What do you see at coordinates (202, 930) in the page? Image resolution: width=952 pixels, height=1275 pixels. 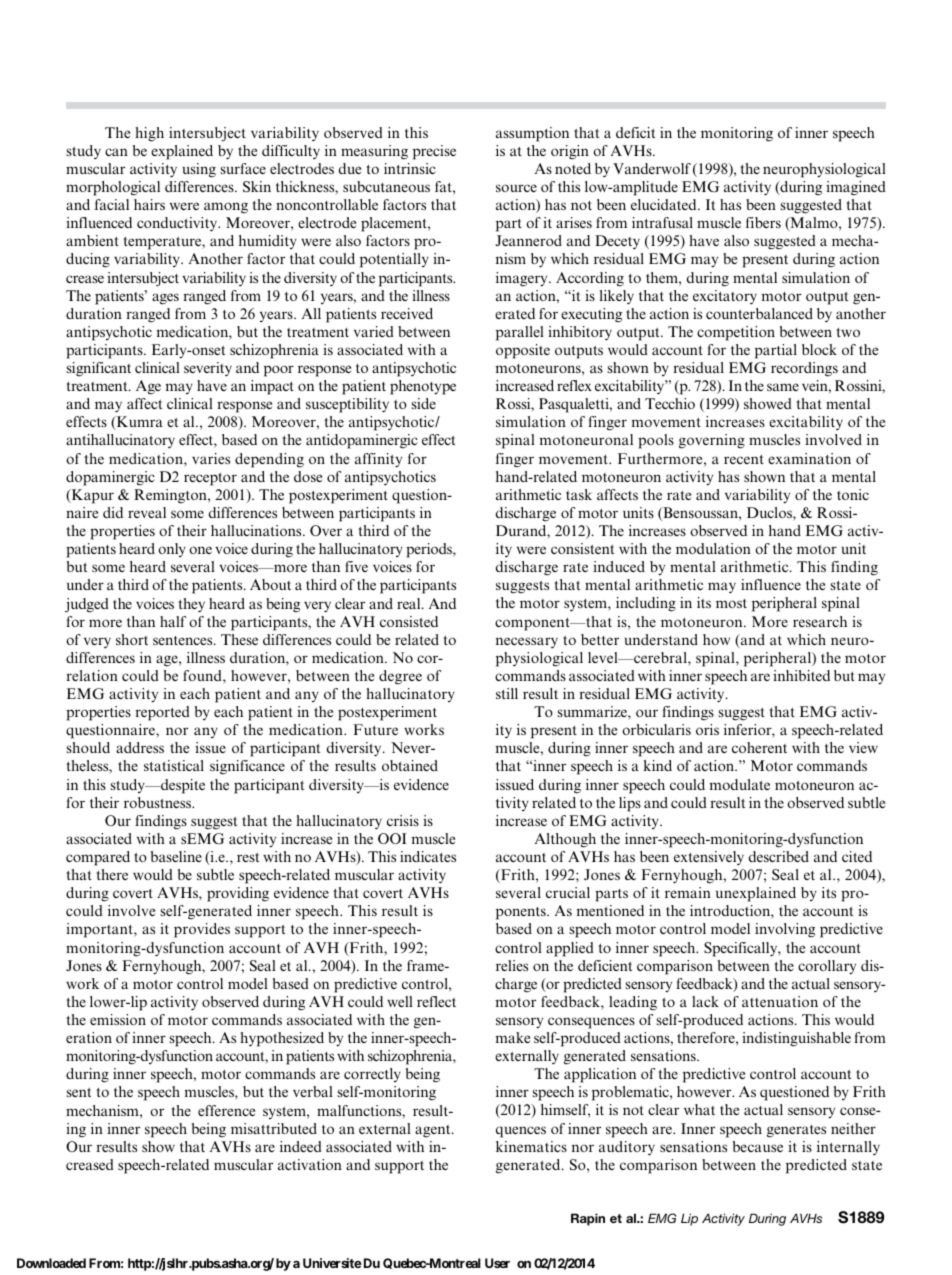 I see `provides` at bounding box center [202, 930].
